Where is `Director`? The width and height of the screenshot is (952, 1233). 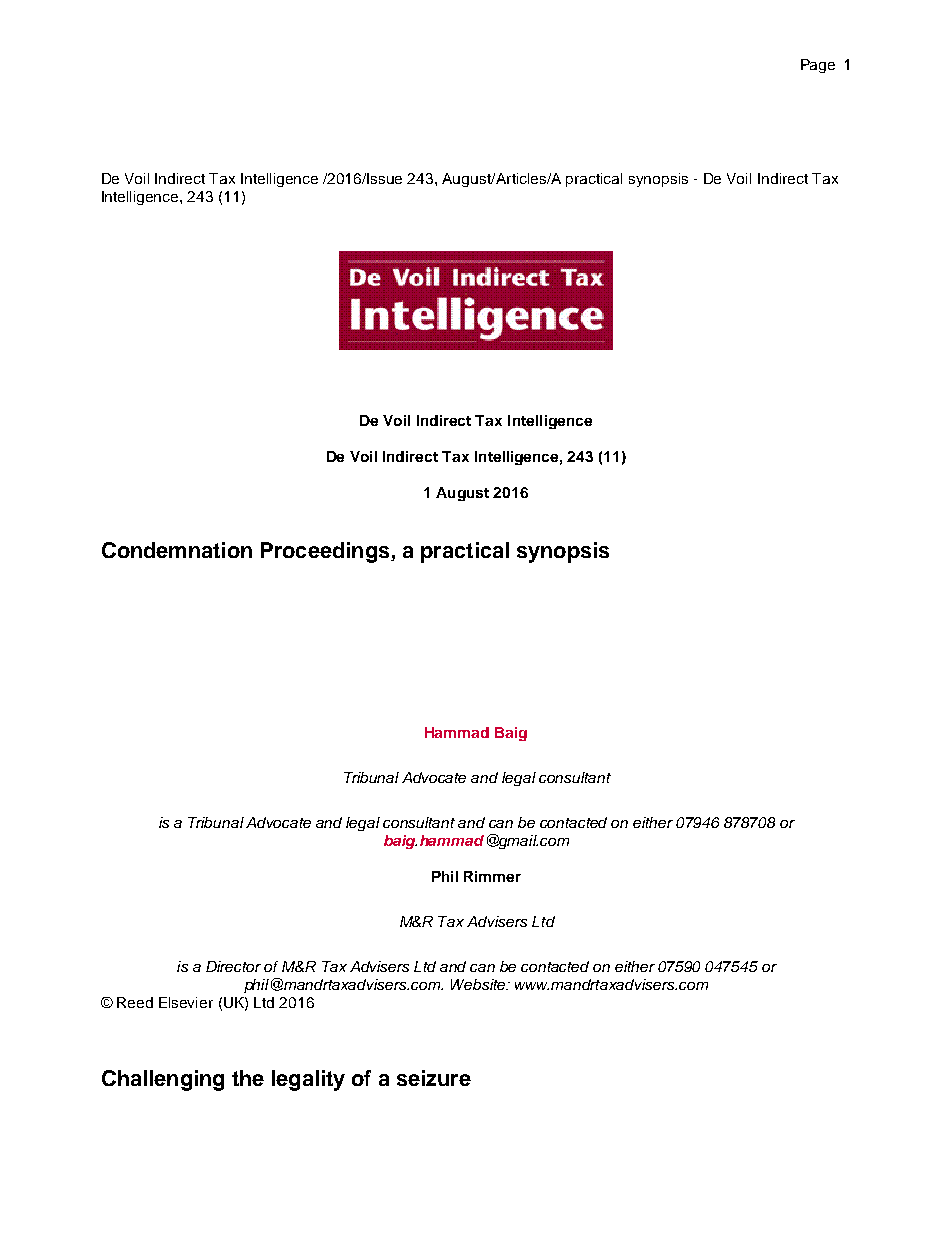 Director is located at coordinates (233, 966).
